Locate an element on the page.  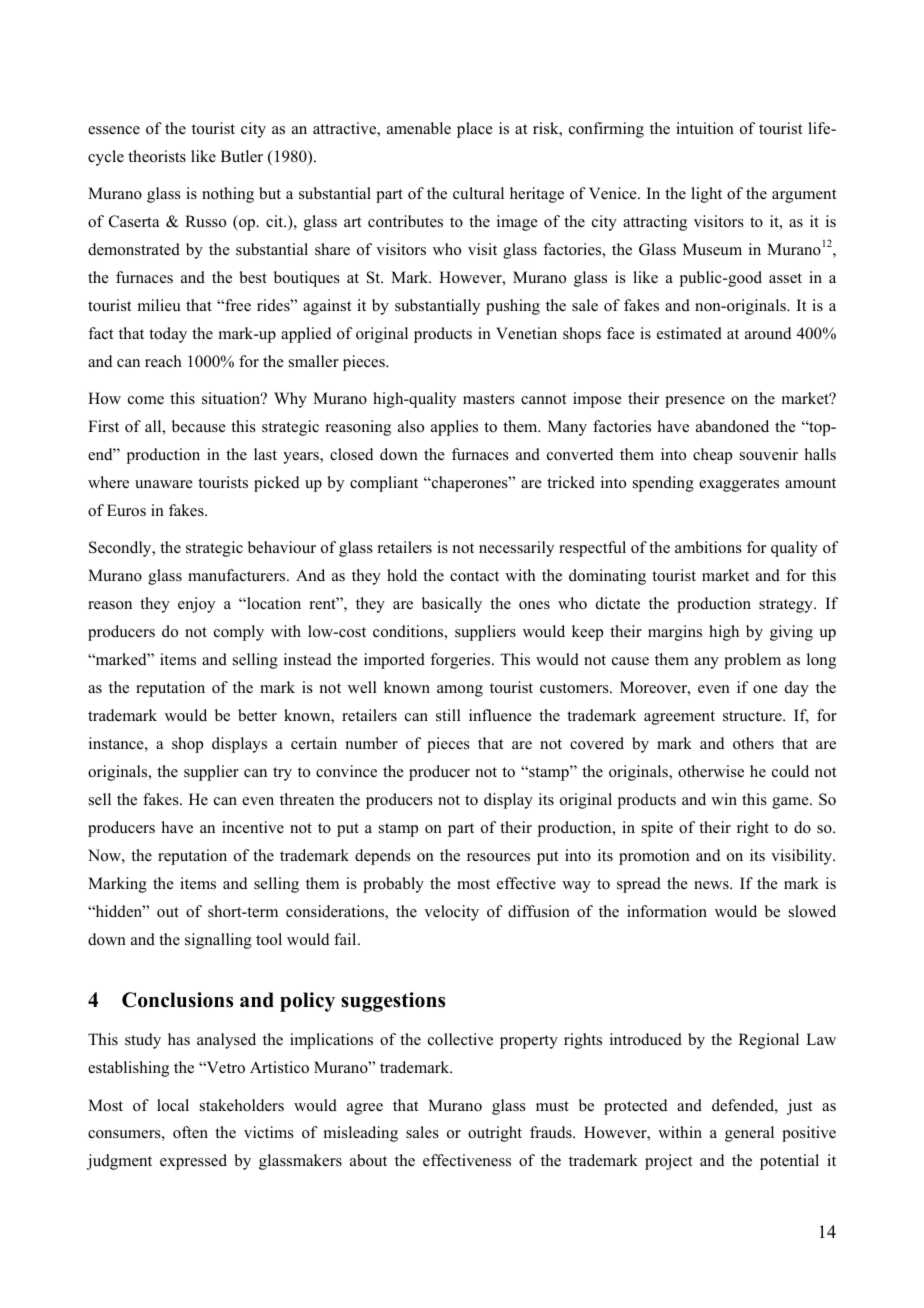
comply is located at coordinates (239, 633).
